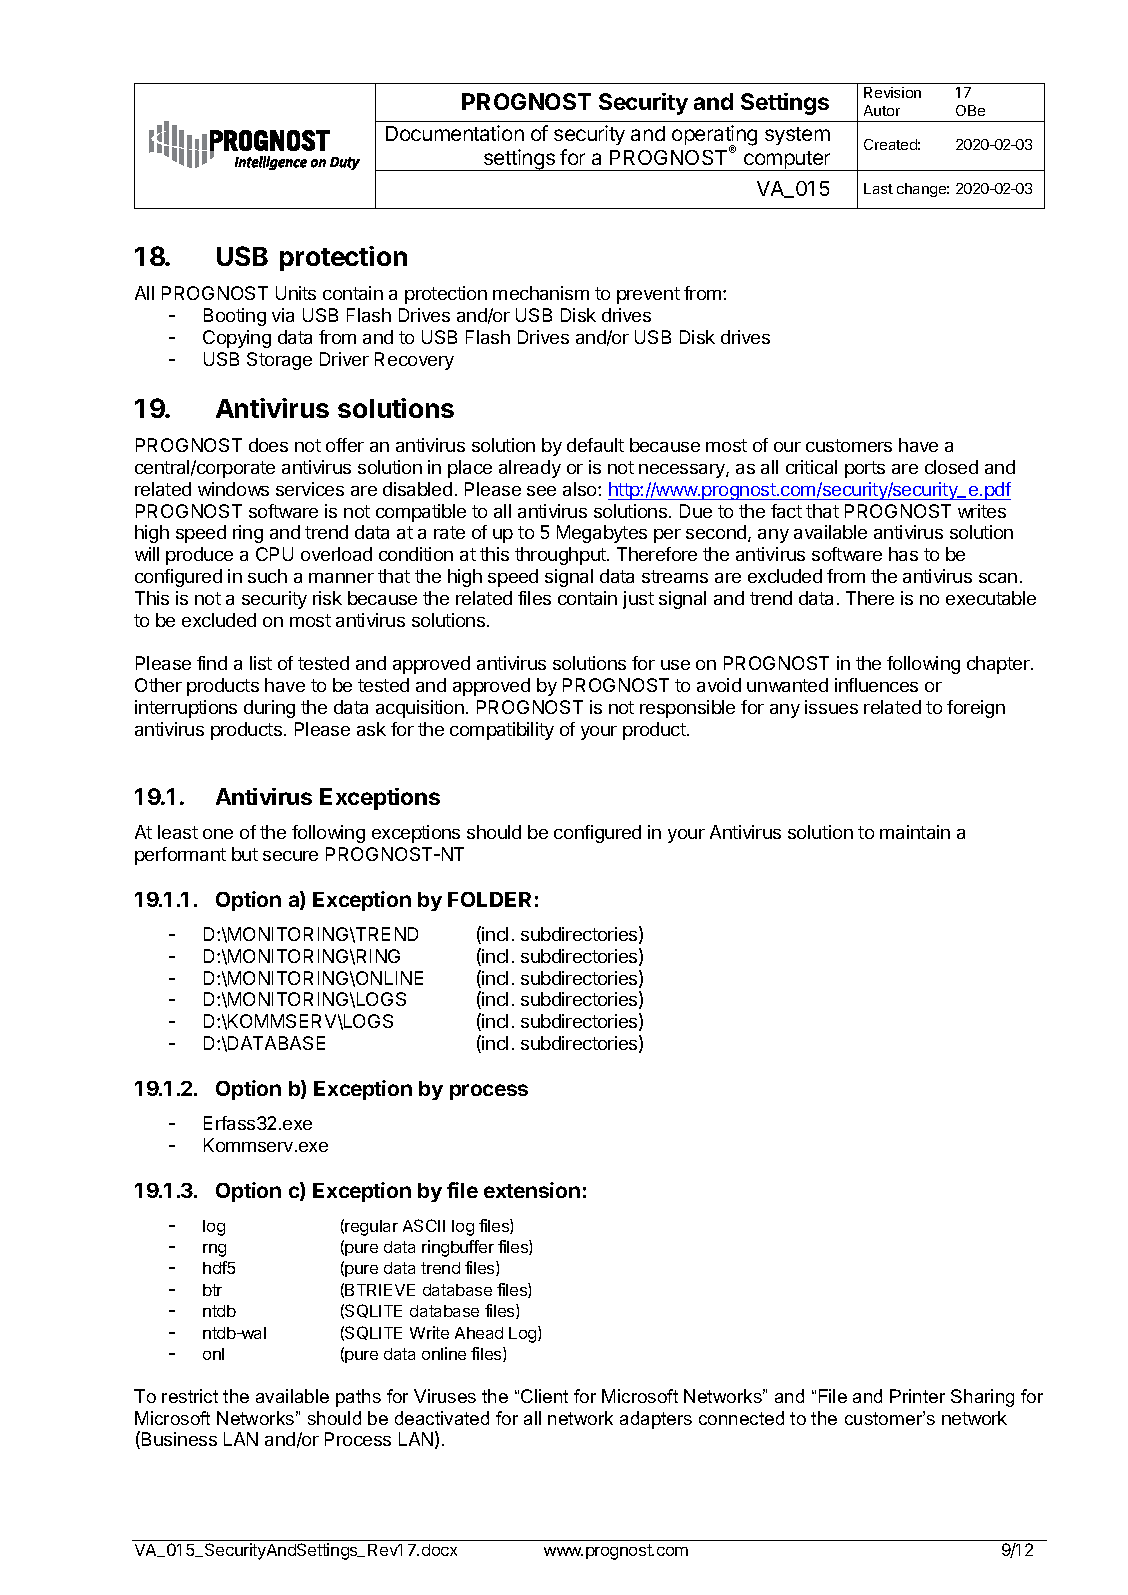 This page has height=1595, width=1128. I want to click on one, so click(218, 834).
